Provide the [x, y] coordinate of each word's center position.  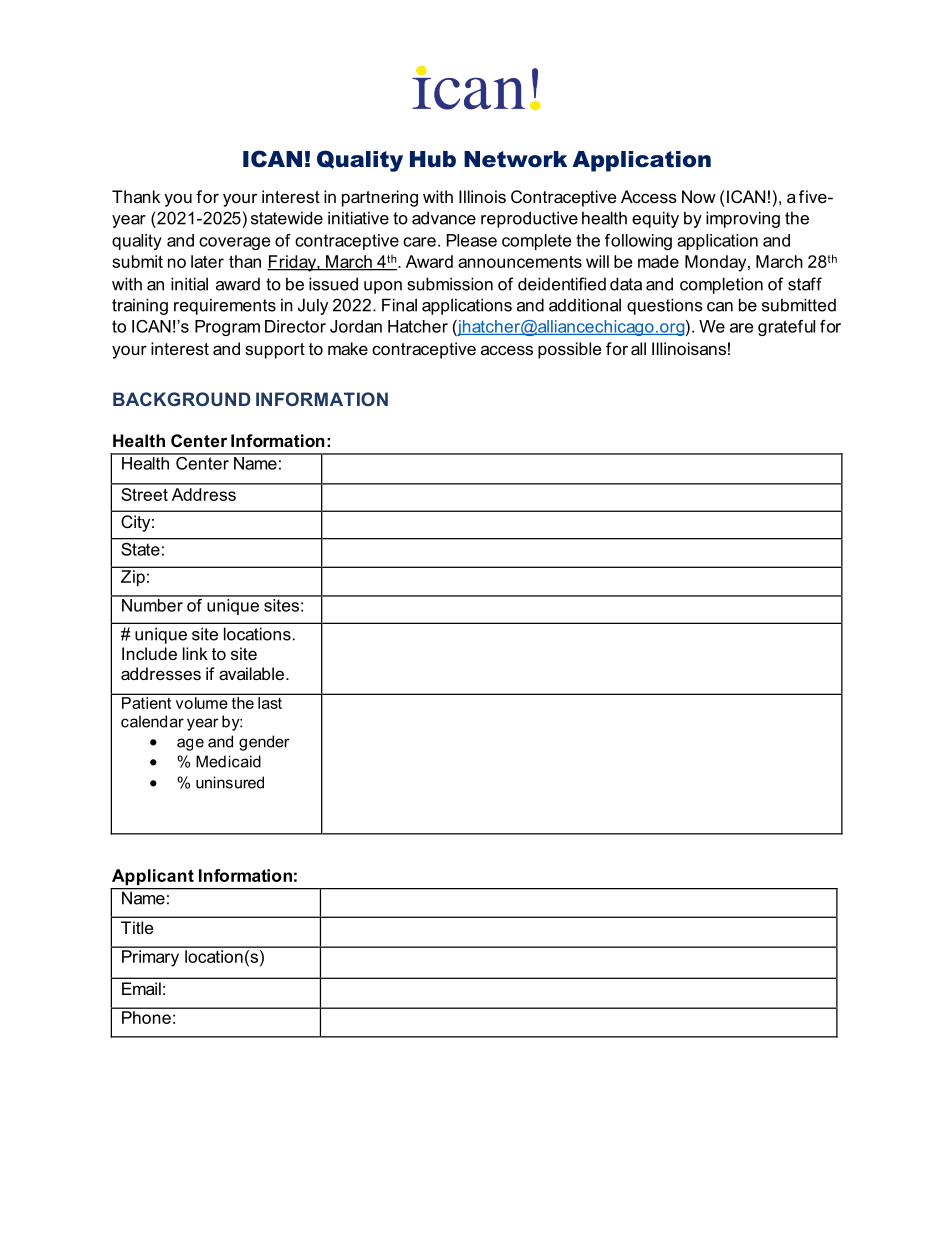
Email [141, 988]
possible [569, 350]
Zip [133, 578]
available [251, 673]
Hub [433, 159]
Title [137, 927]
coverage [234, 243]
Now [699, 196]
